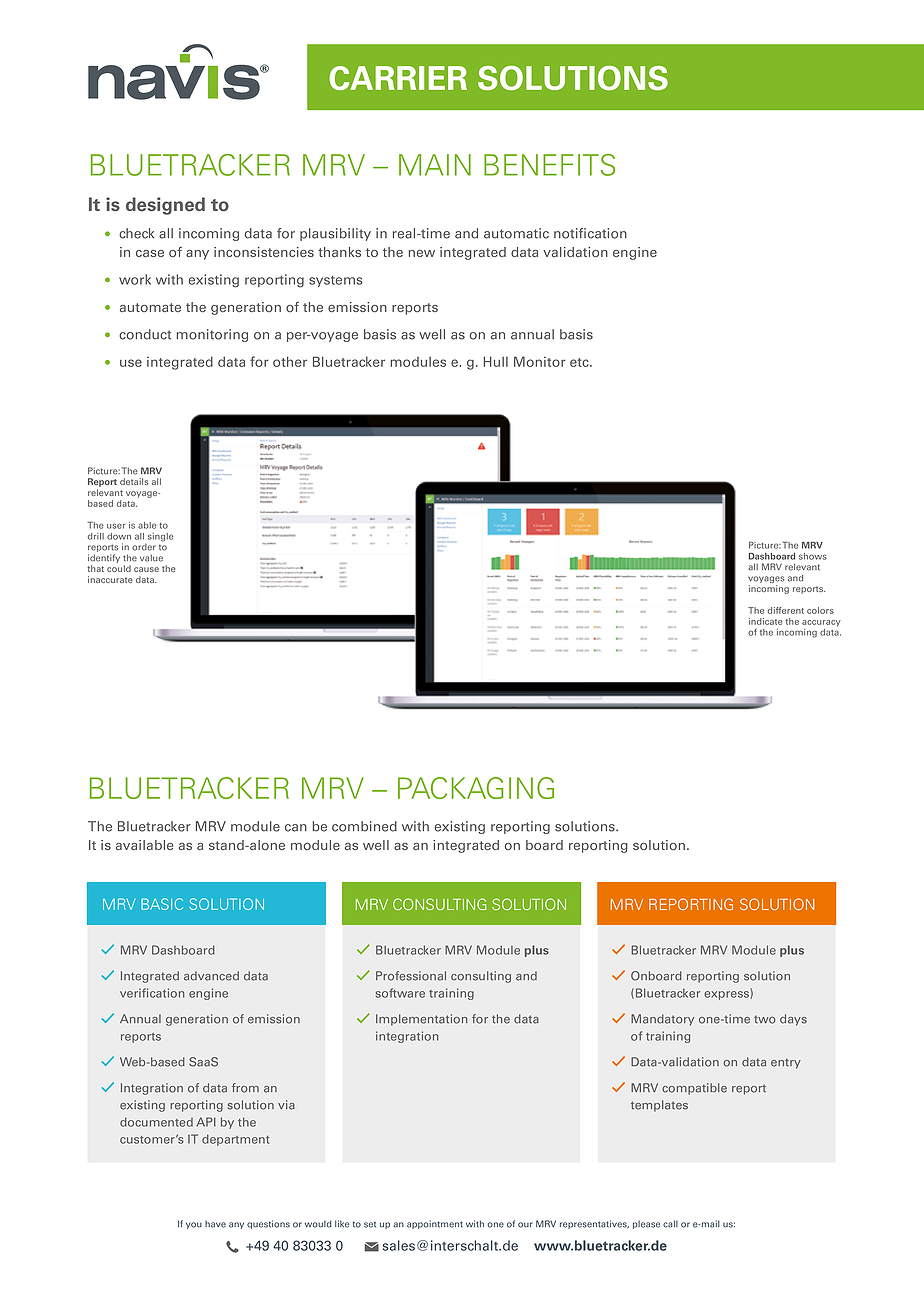 Image resolution: width=924 pixels, height=1308 pixels. What do you see at coordinates (194, 1225) in the page?
I see `you` at bounding box center [194, 1225].
